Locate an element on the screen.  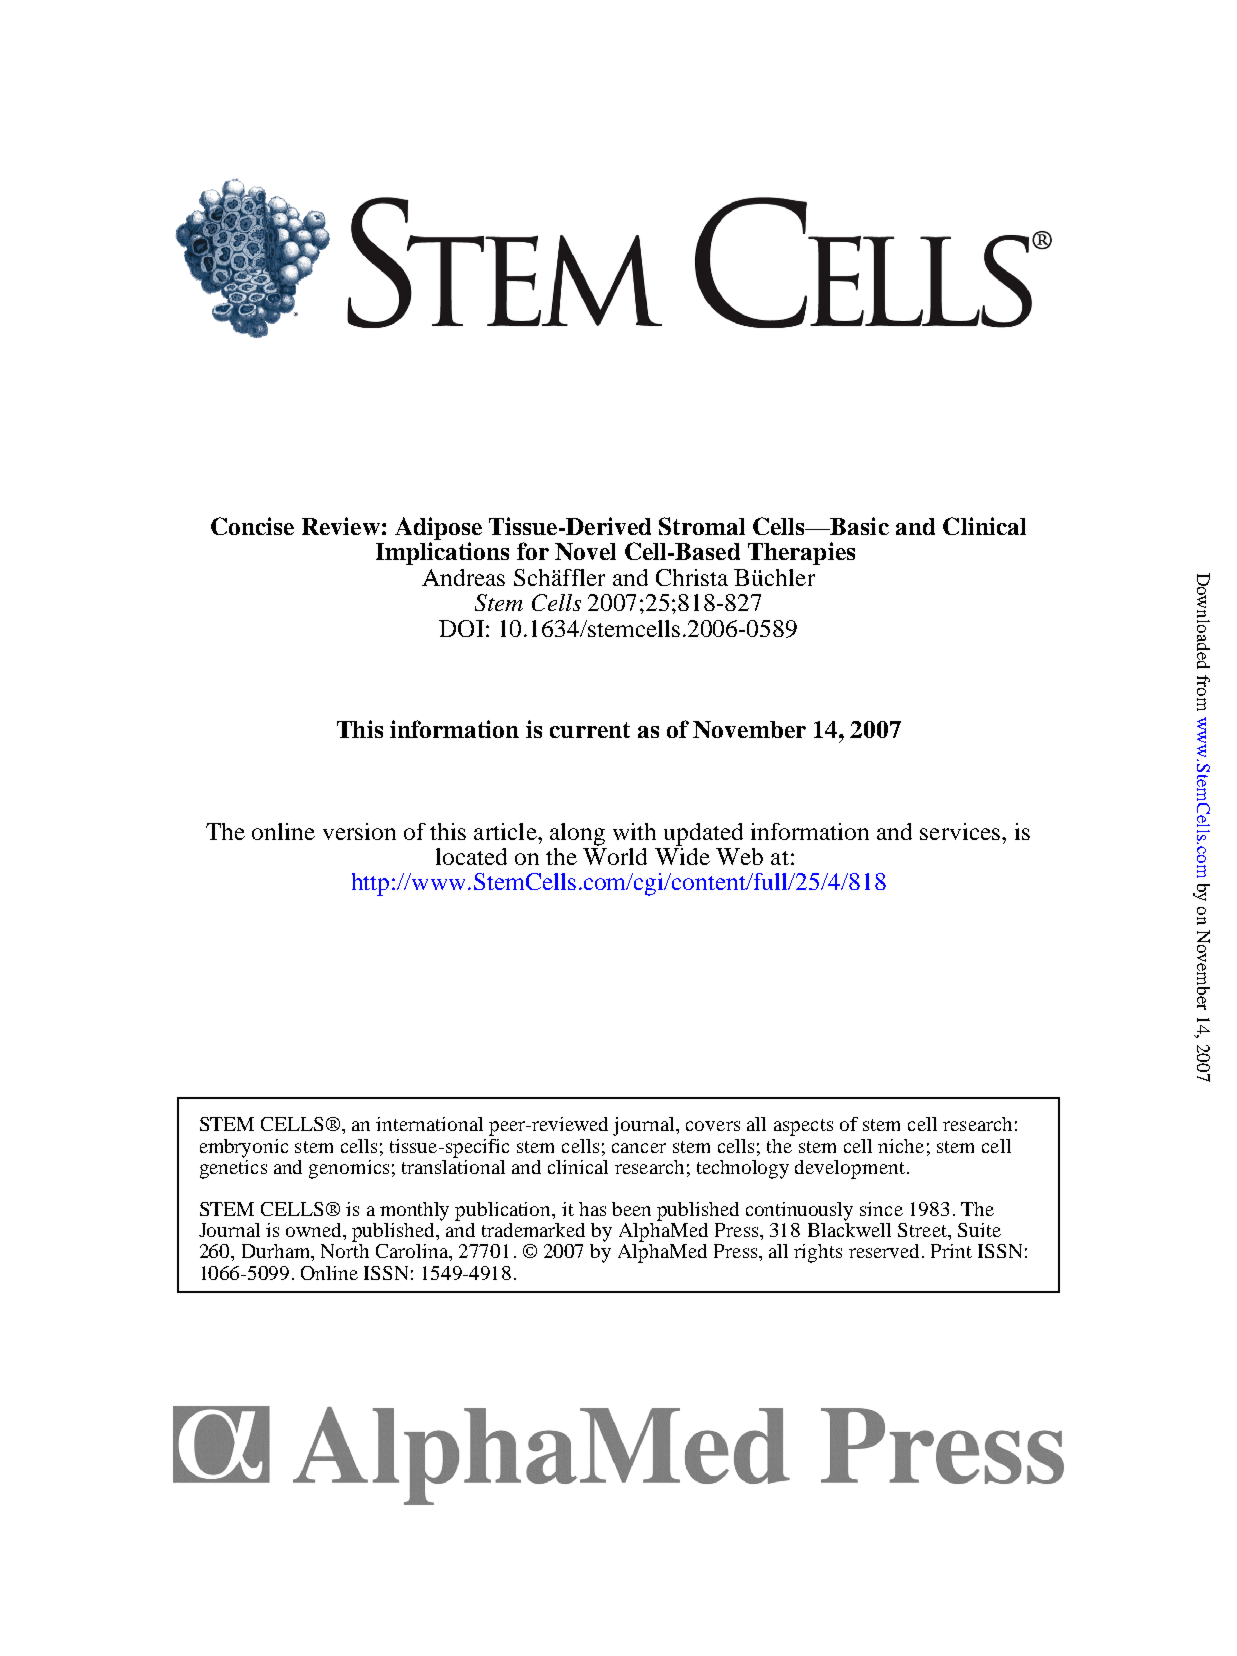
current is located at coordinates (590, 730).
